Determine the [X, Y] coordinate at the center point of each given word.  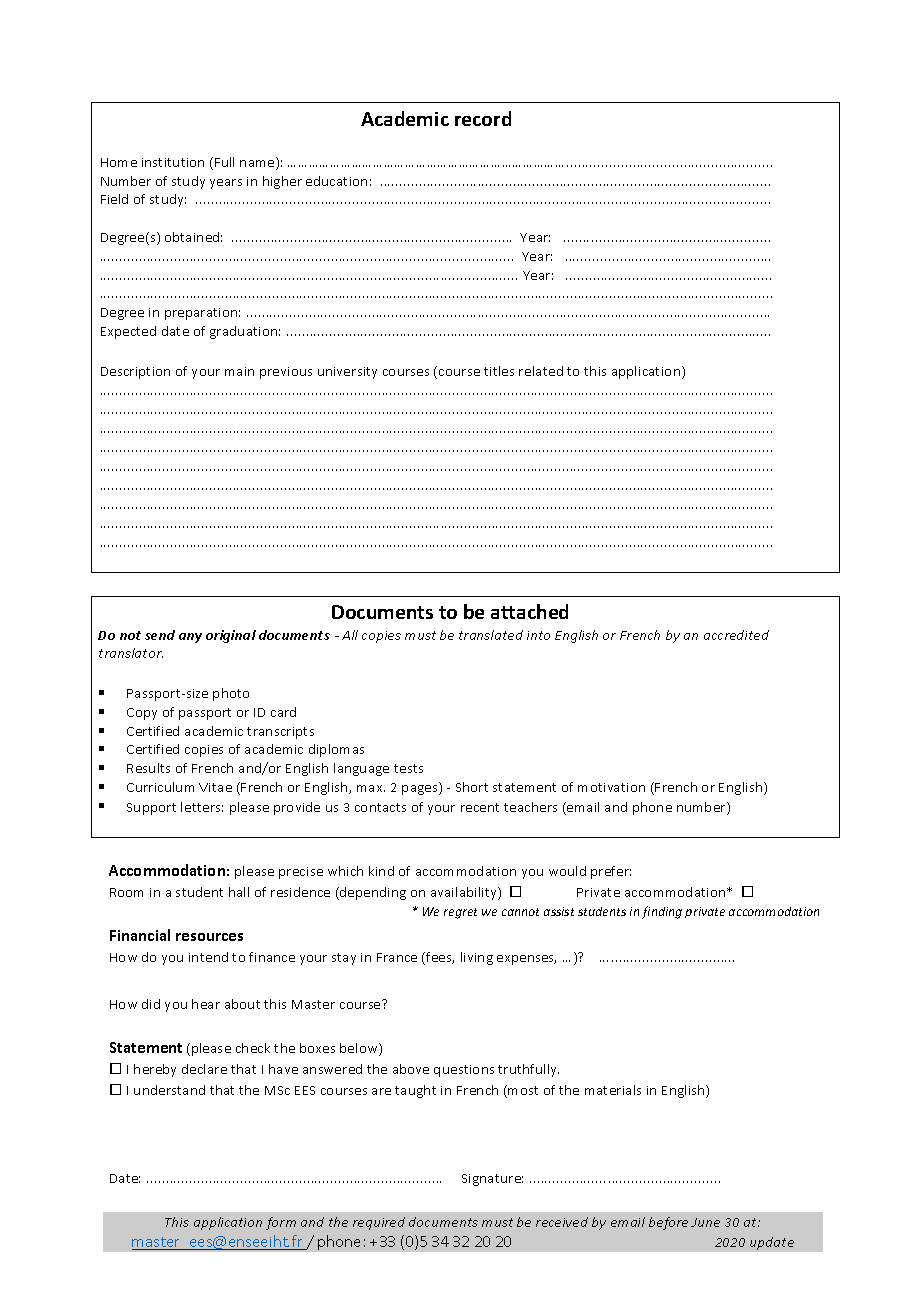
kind [381, 871]
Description [135, 373]
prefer [611, 872]
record [483, 118]
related [541, 371]
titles [499, 371]
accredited [736, 635]
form [281, 1223]
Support [151, 809]
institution [173, 162]
